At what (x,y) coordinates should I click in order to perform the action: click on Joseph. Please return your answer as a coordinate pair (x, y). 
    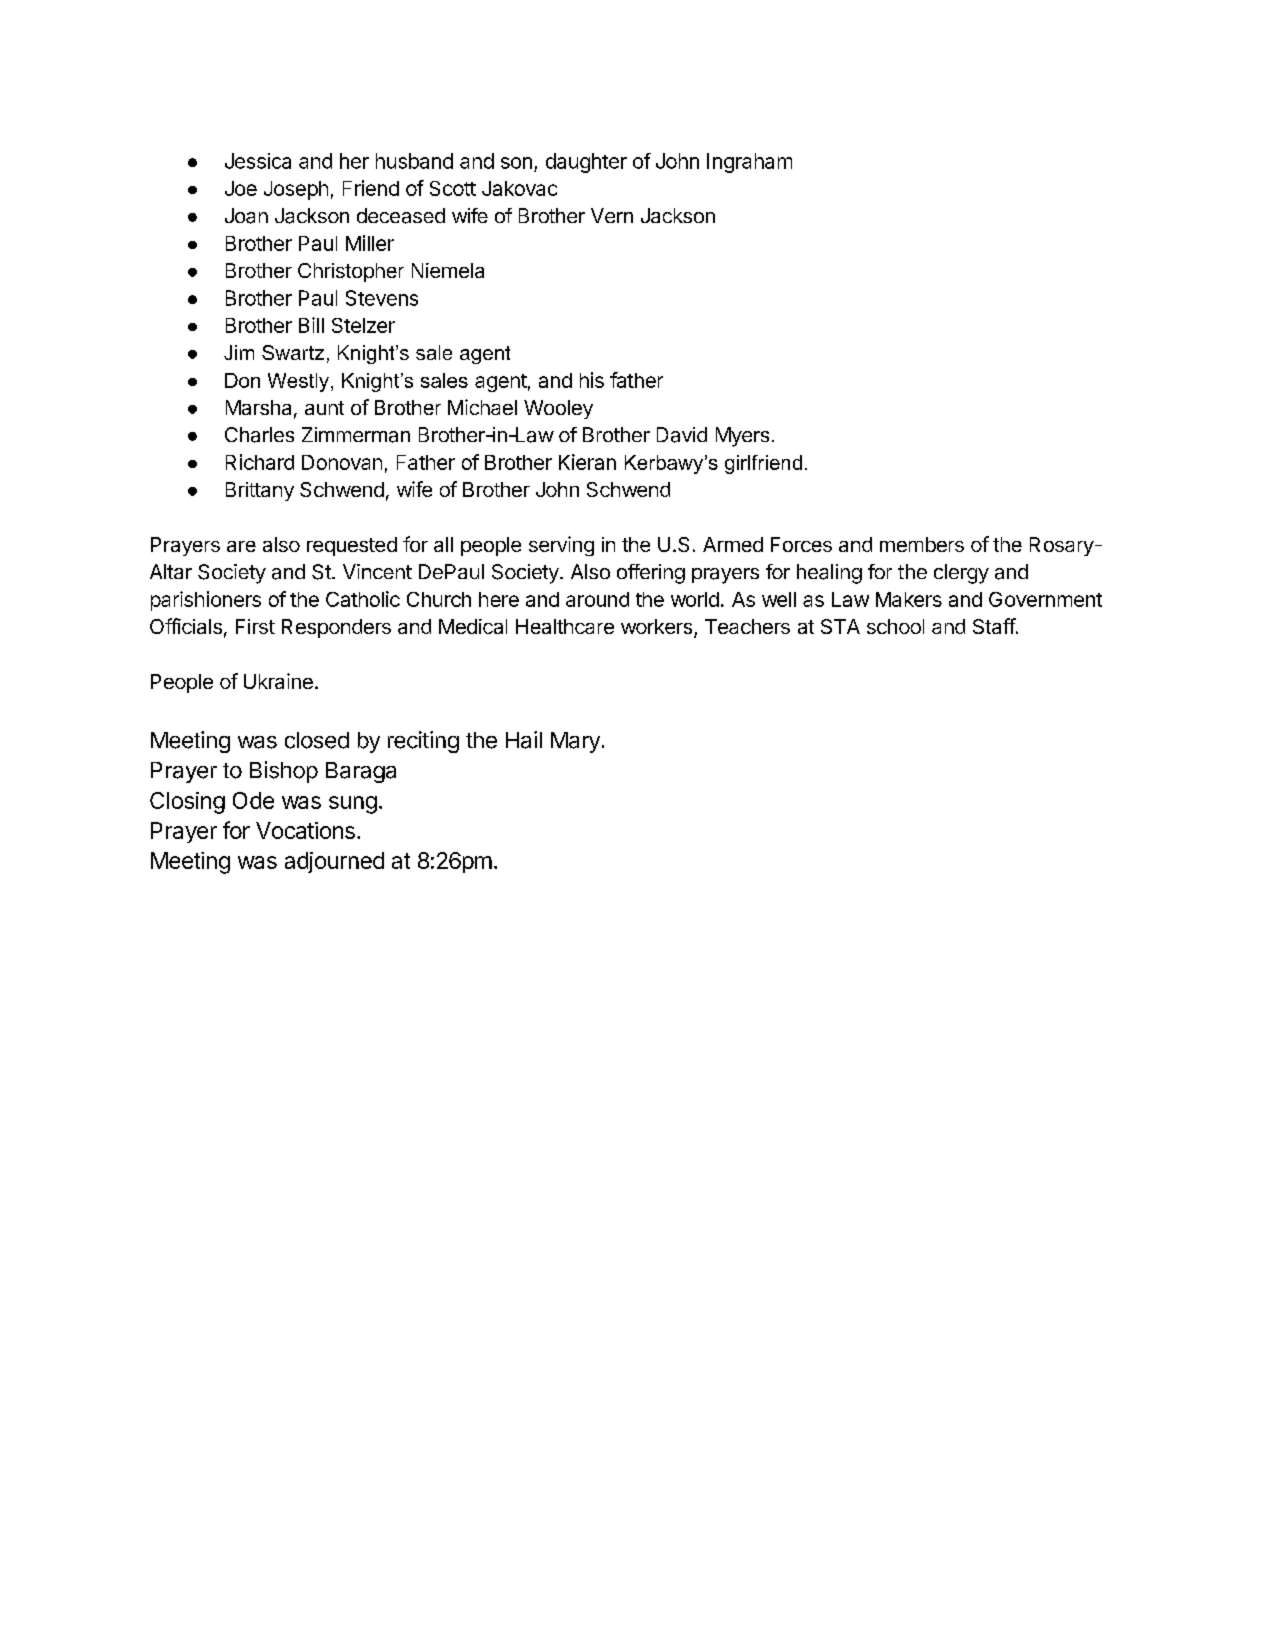
    Looking at the image, I should click on (296, 190).
